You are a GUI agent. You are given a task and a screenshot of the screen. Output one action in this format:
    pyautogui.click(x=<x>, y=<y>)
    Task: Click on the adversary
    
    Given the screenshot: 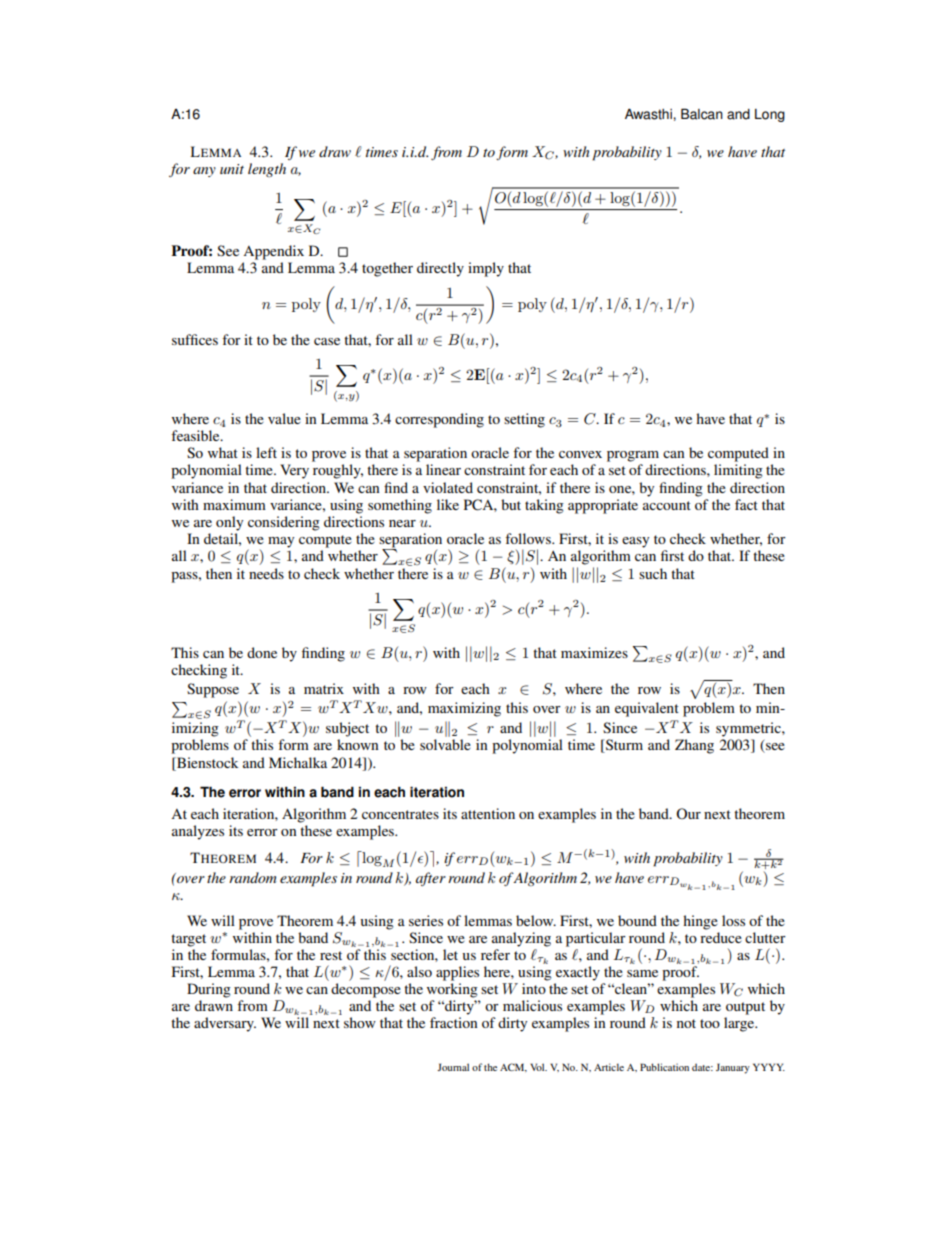 What is the action you would take?
    pyautogui.click(x=225, y=1024)
